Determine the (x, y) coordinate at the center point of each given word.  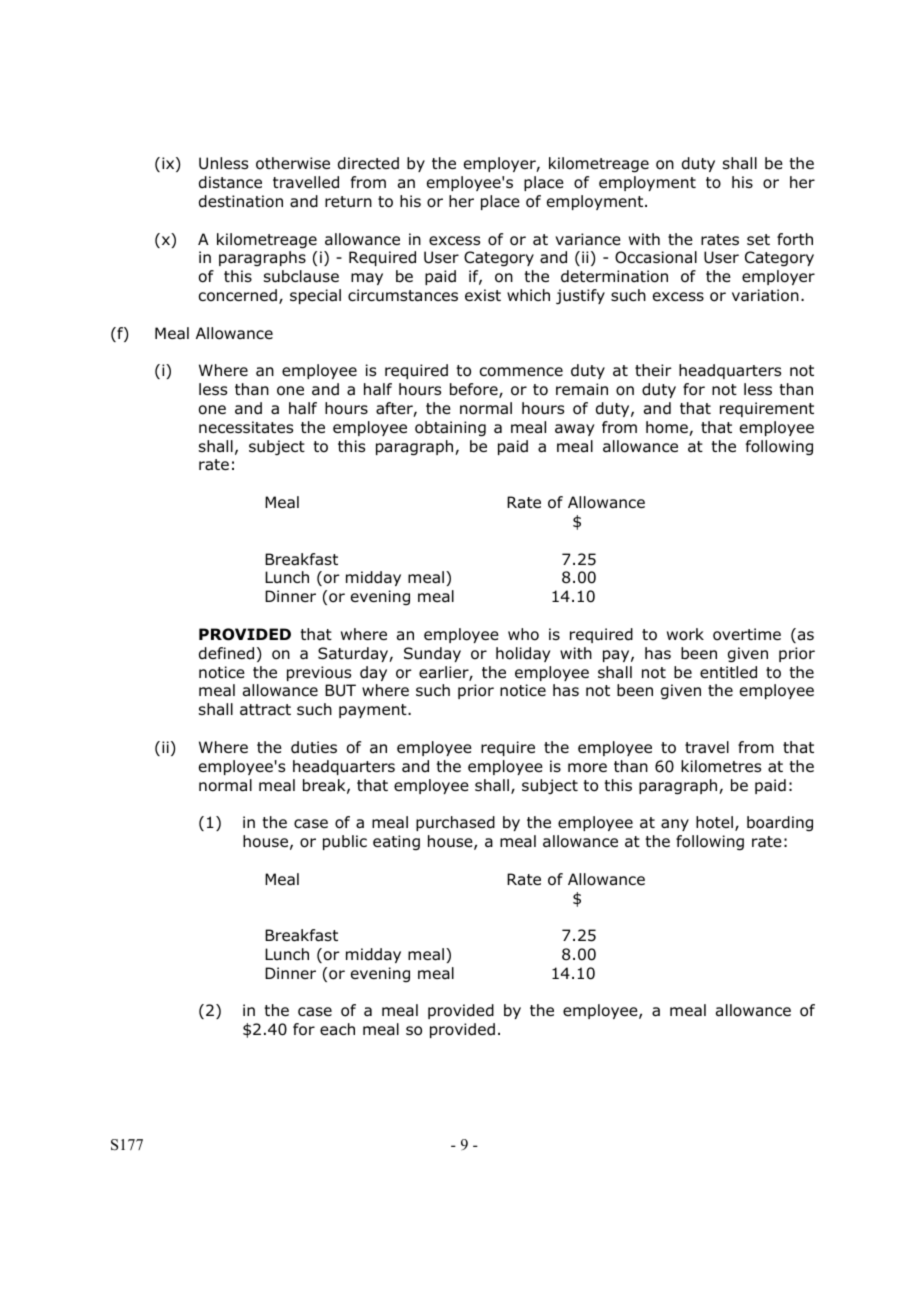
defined (226, 653)
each (337, 1029)
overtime (747, 634)
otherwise (293, 163)
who (523, 634)
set (758, 239)
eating (396, 843)
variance (588, 239)
